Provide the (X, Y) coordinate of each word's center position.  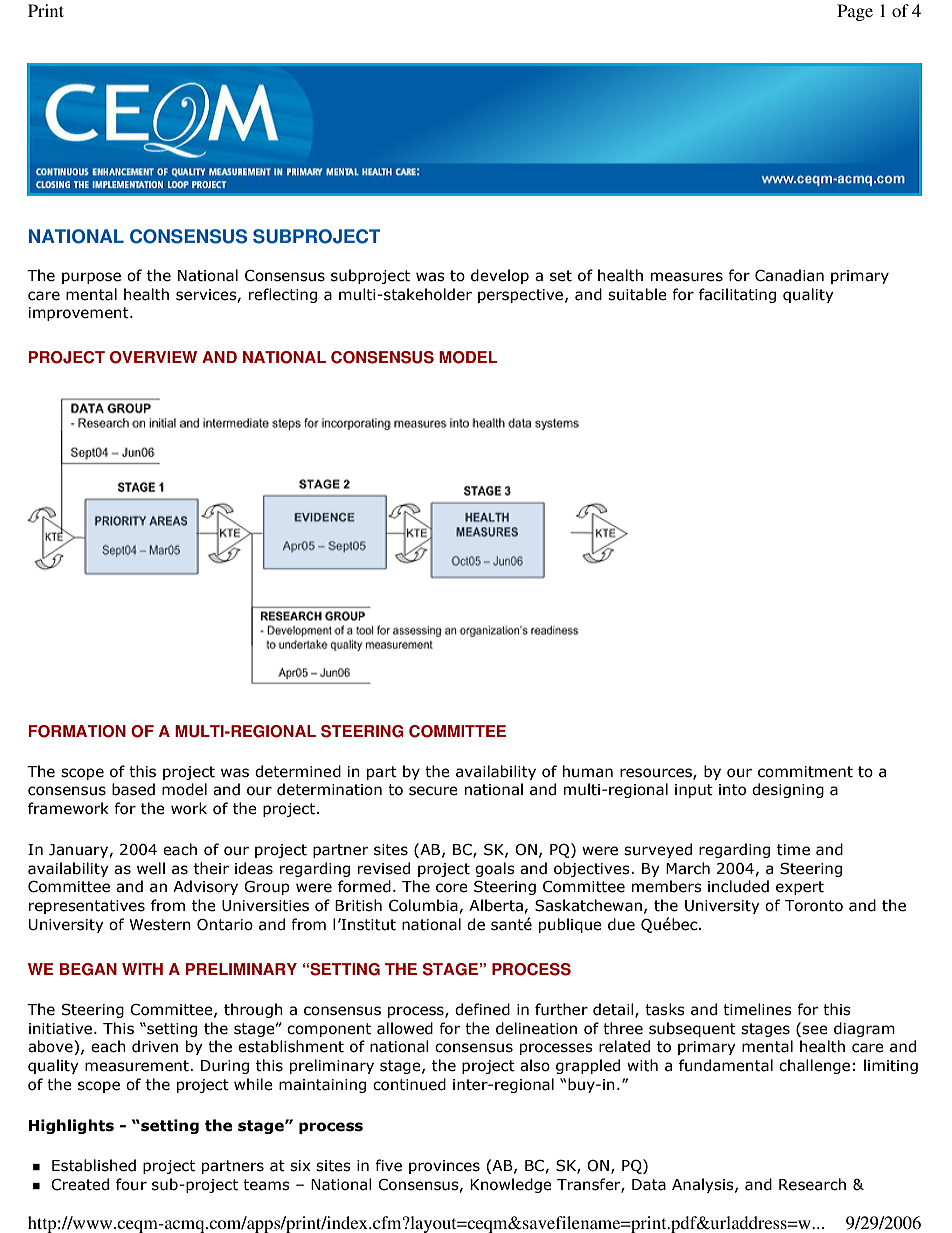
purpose (91, 278)
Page (855, 12)
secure (433, 791)
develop (500, 276)
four (131, 1184)
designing (788, 790)
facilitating (737, 295)
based (133, 789)
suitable (637, 294)
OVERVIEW (153, 357)
